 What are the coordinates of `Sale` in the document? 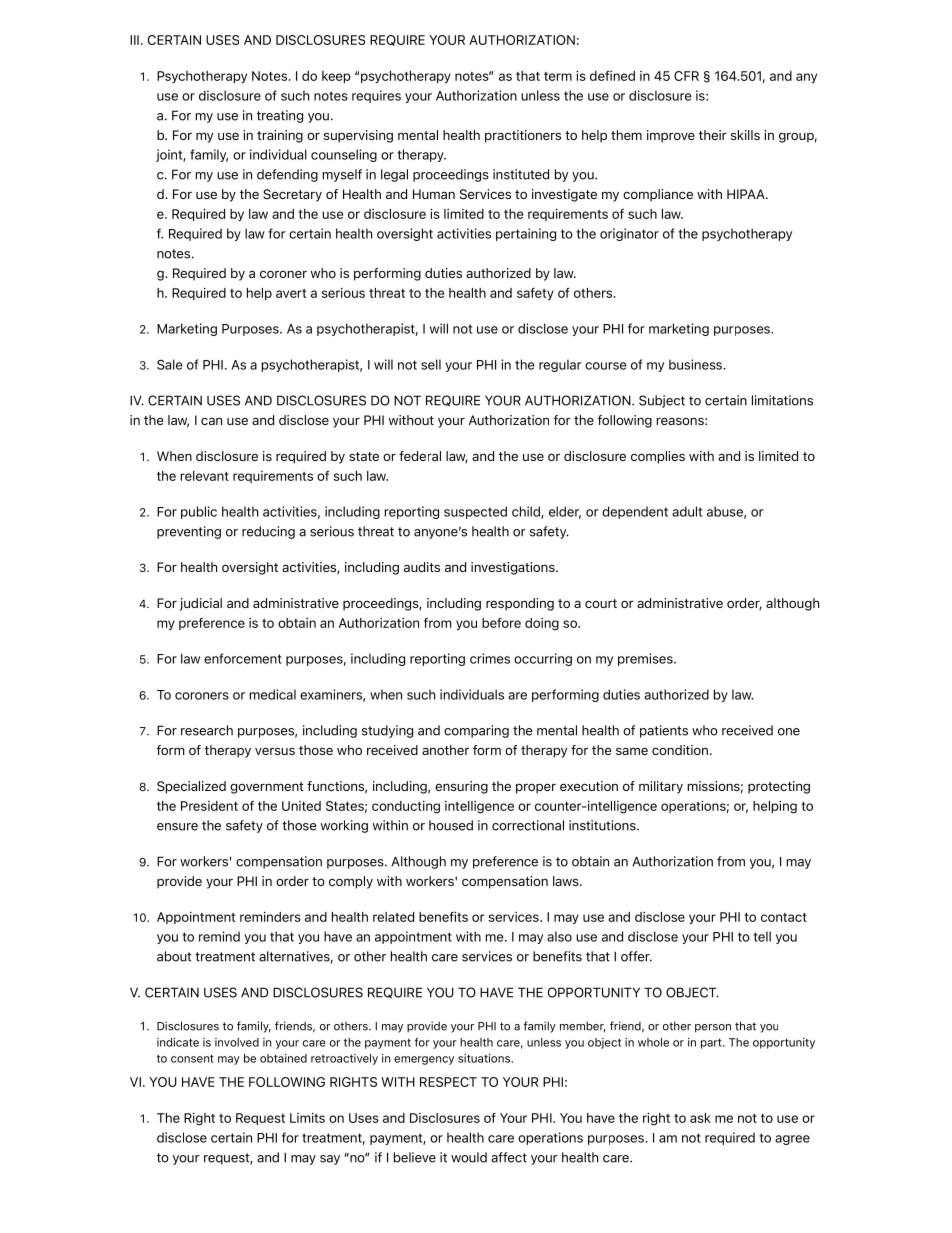 It's located at (170, 364).
